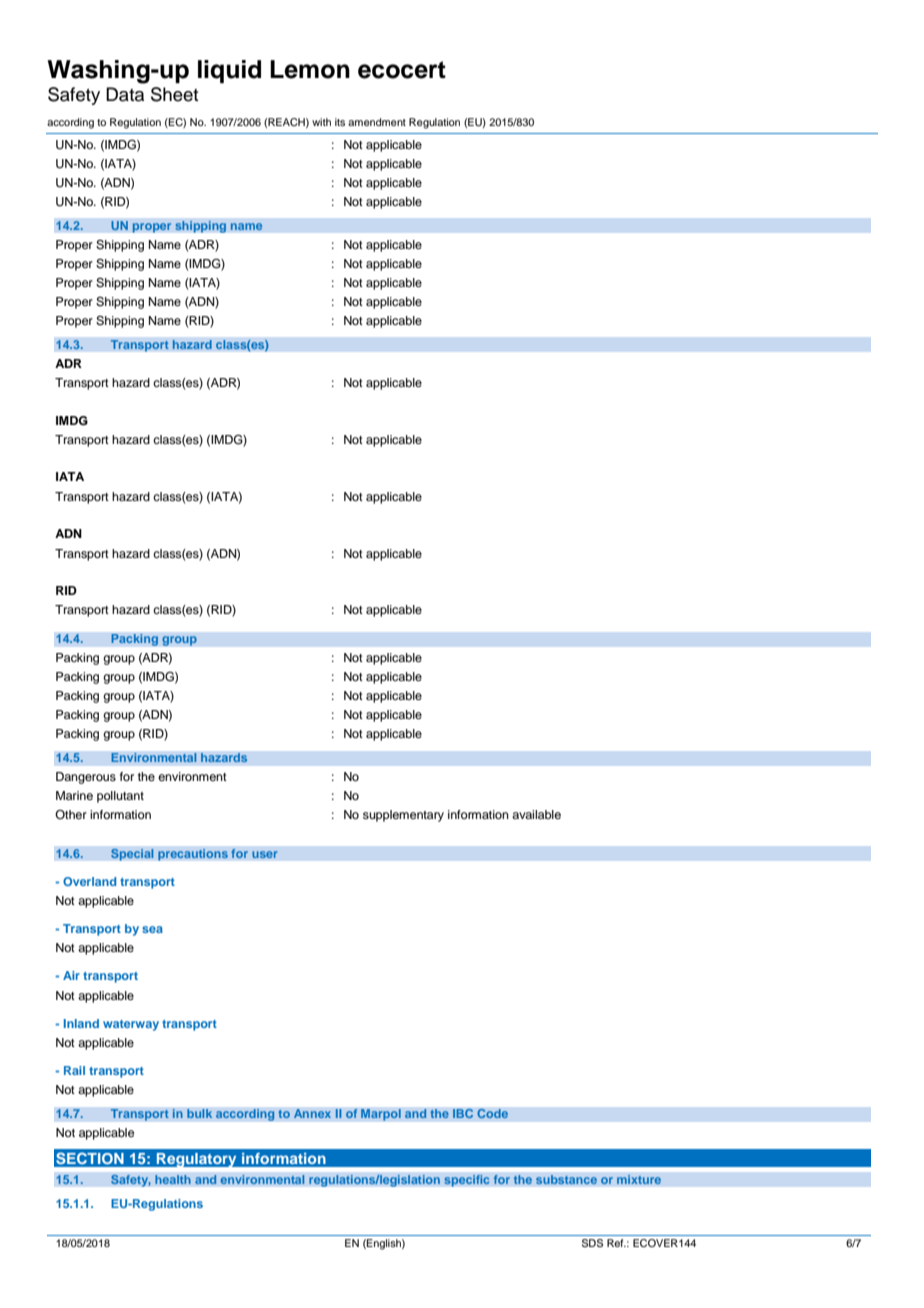  What do you see at coordinates (340, 122) in the screenshot?
I see `its` at bounding box center [340, 122].
